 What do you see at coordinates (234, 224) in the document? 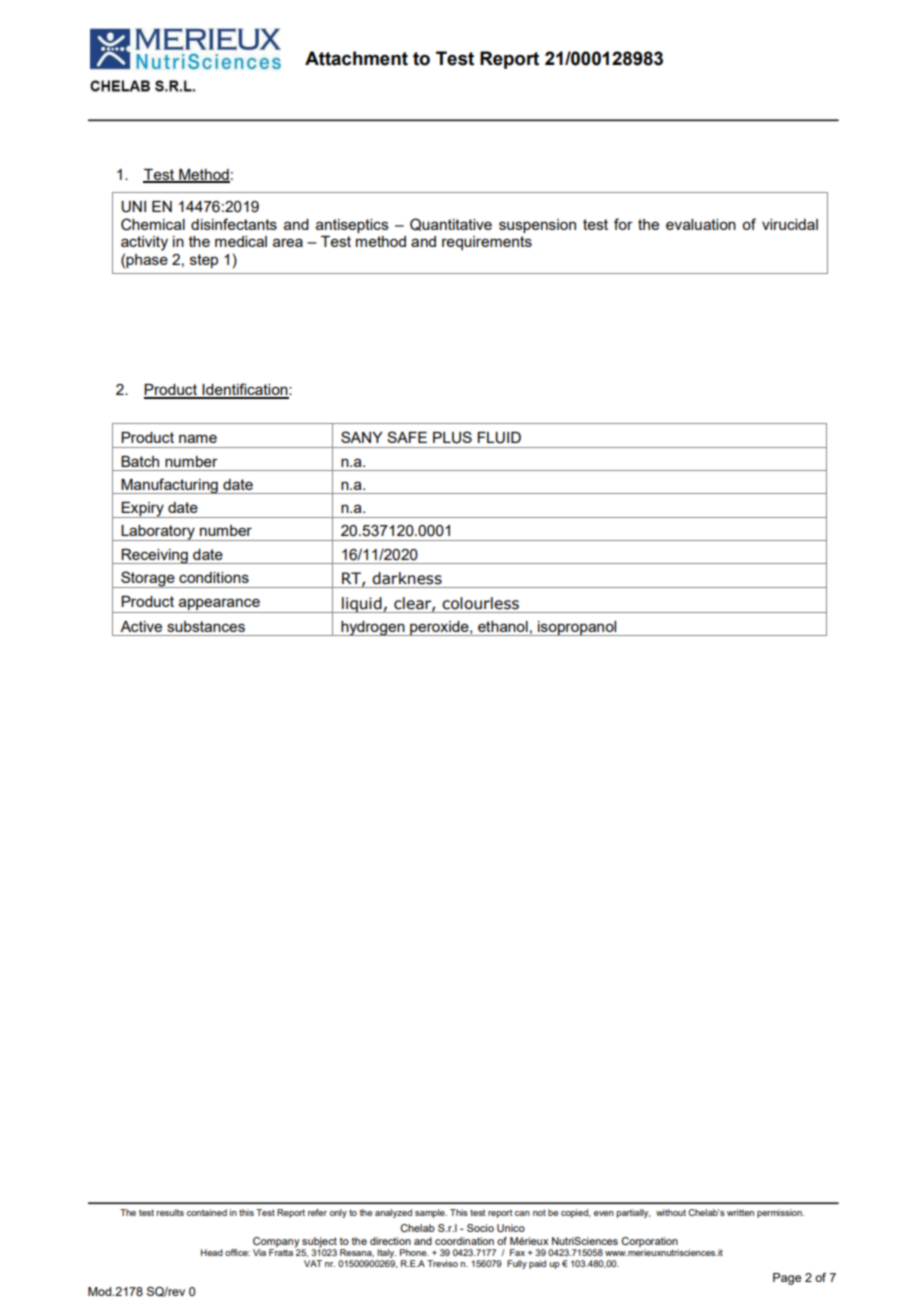
I see `disinfectants` at bounding box center [234, 224].
